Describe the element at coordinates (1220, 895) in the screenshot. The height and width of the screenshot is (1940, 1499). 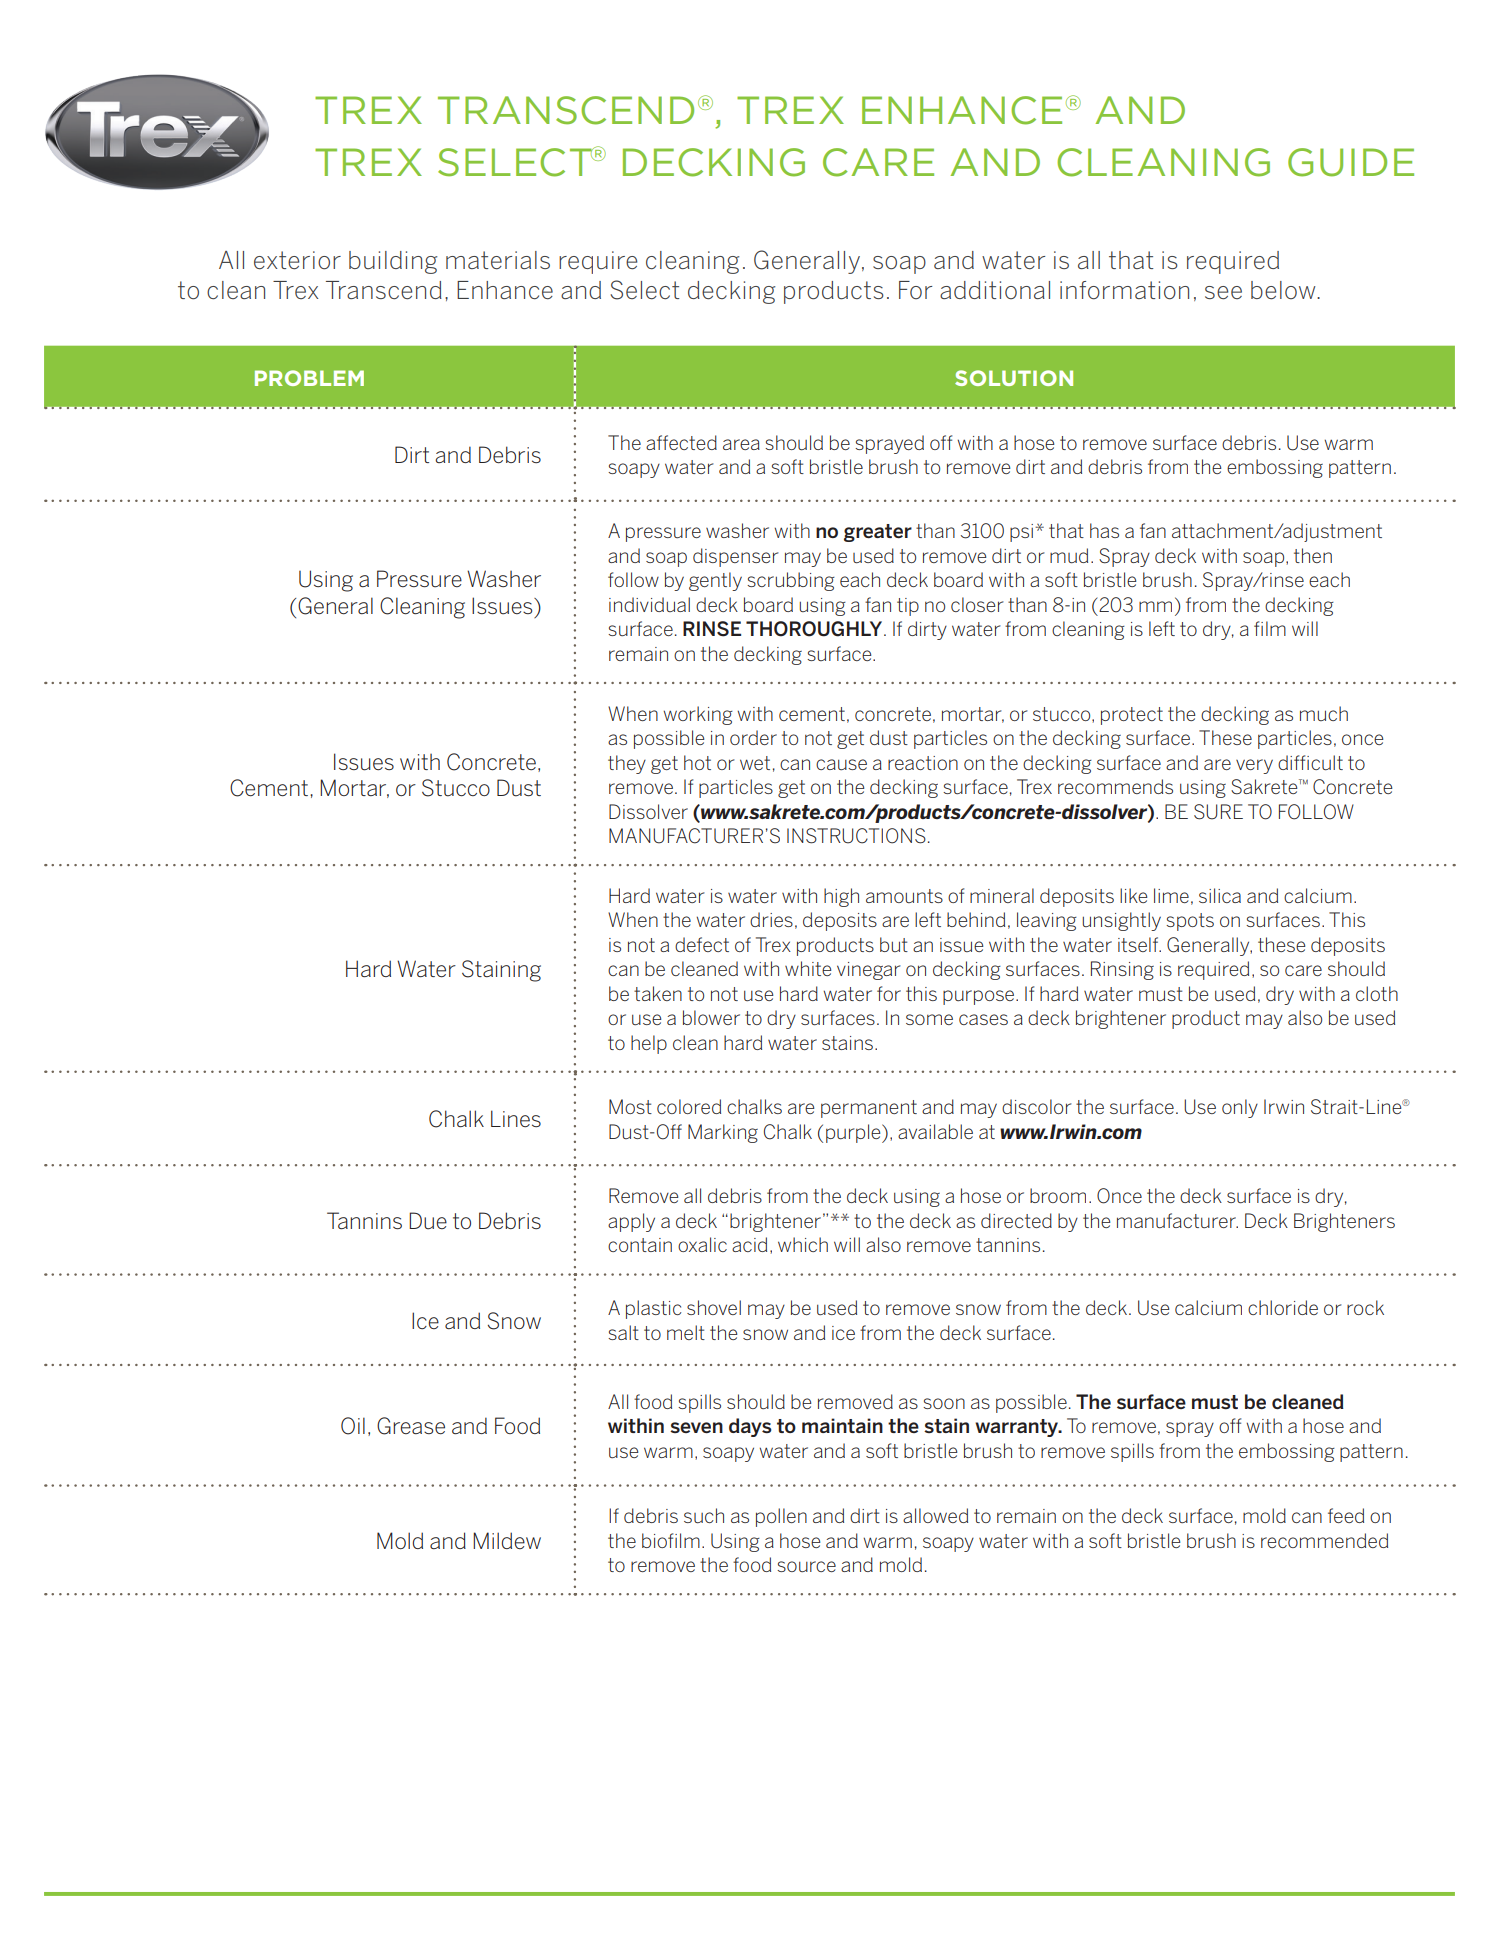
I see `silica` at that location.
